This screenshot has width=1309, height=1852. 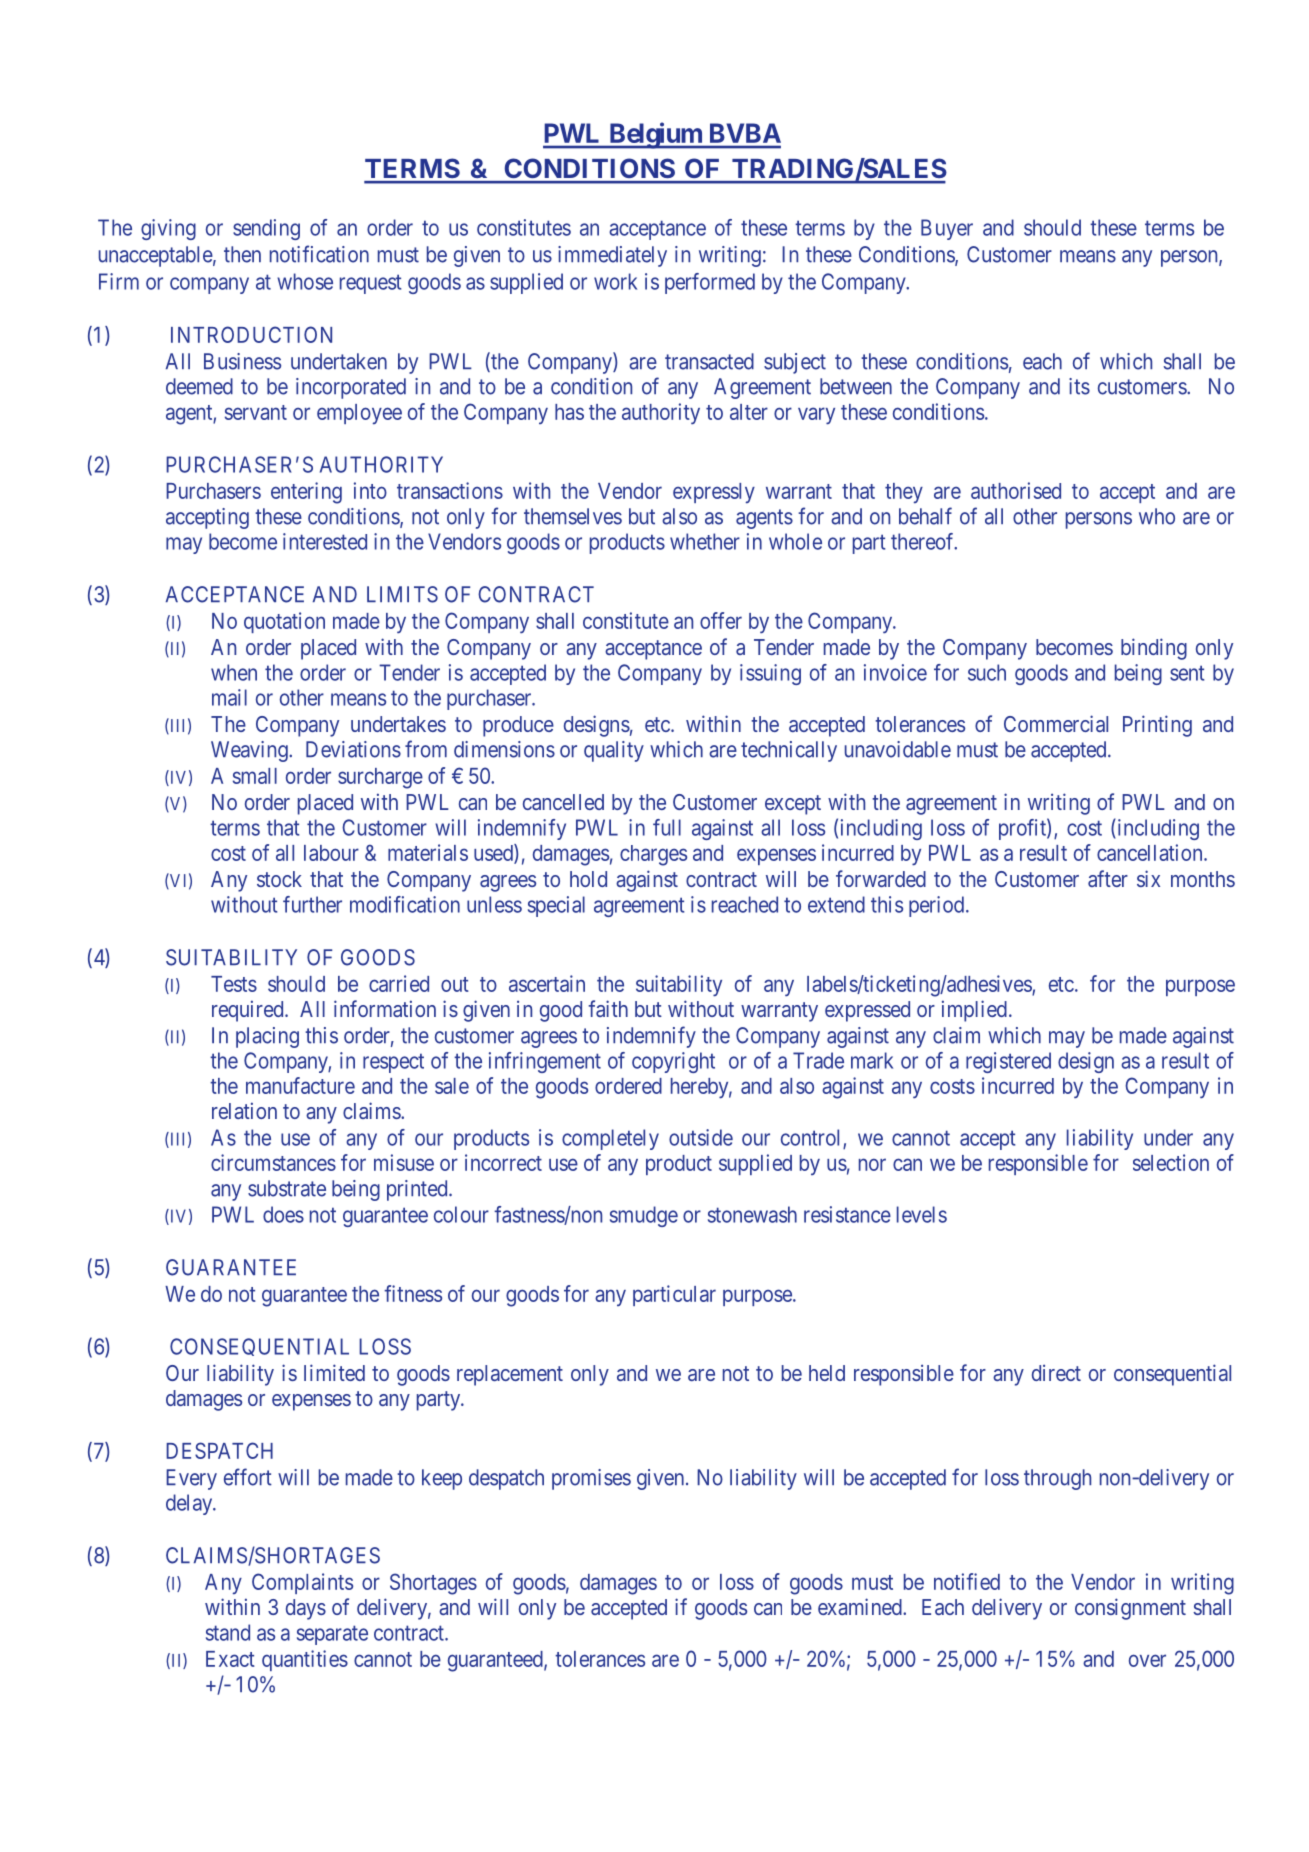 What do you see at coordinates (1056, 1372) in the screenshot?
I see `direct` at bounding box center [1056, 1372].
